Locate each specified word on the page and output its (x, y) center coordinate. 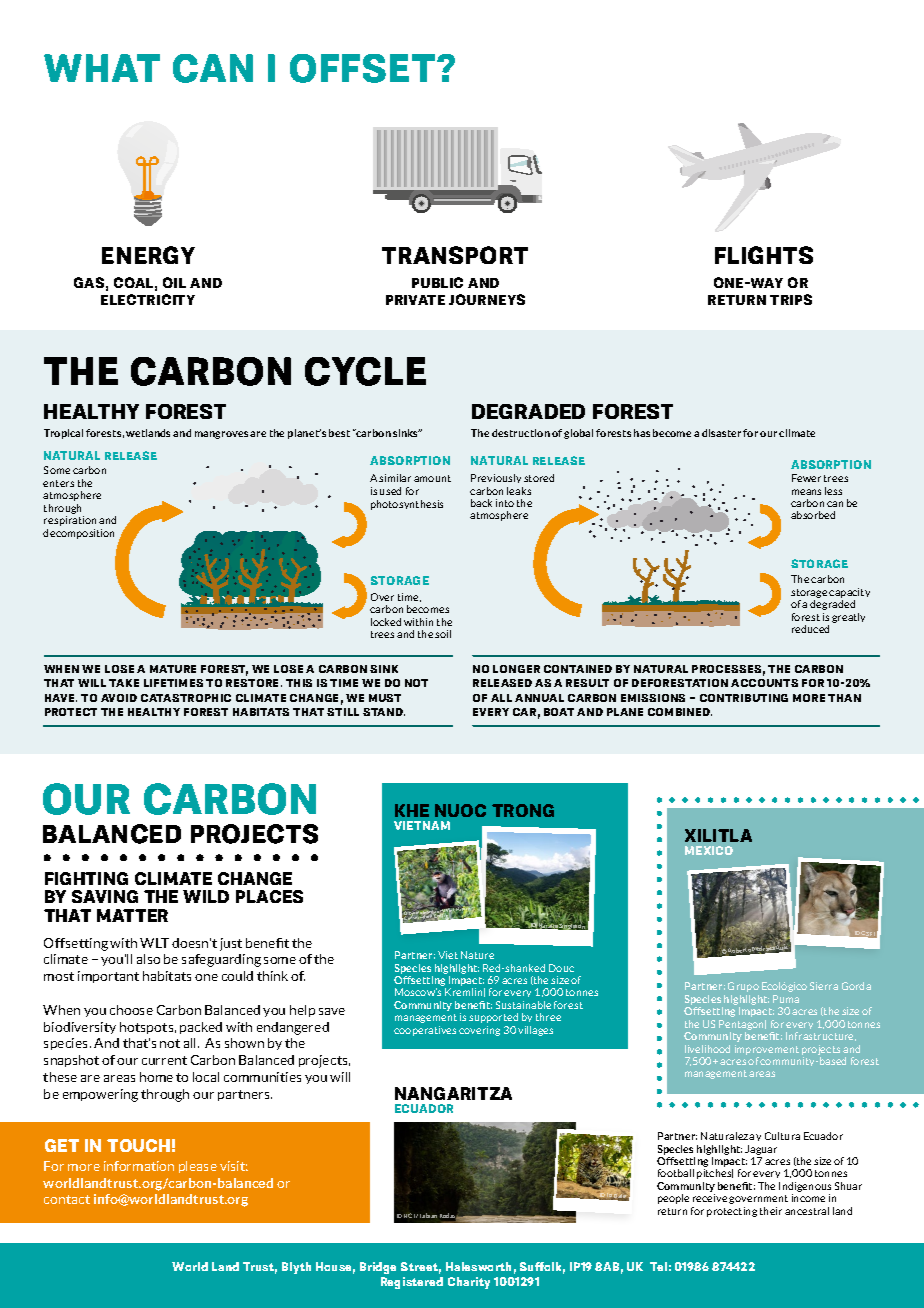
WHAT (102, 68)
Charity (469, 1283)
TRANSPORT (455, 255)
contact (67, 1199)
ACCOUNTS (764, 683)
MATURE (173, 669)
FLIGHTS (764, 255)
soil (443, 634)
